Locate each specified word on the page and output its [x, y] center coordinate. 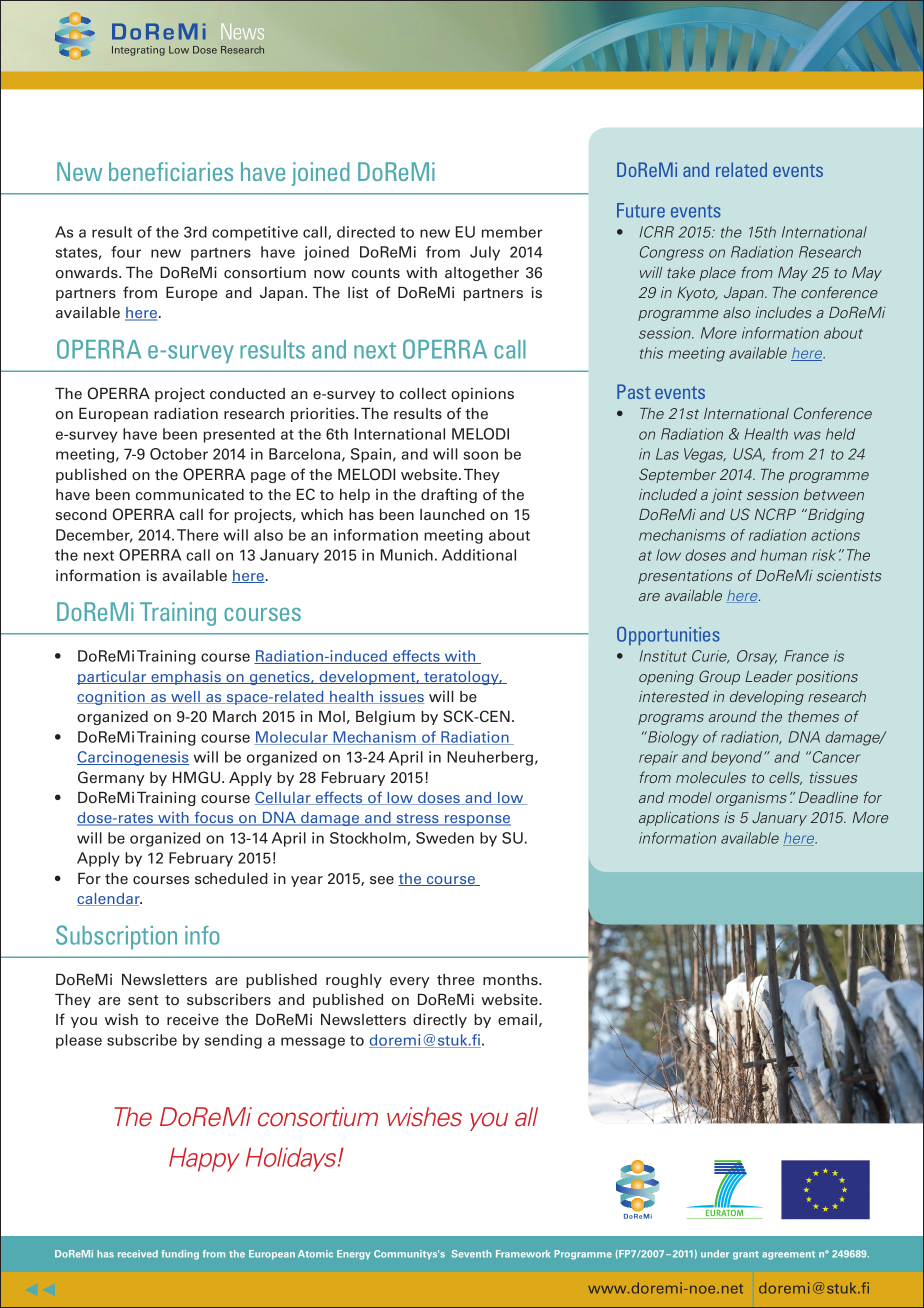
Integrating [138, 51]
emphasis [186, 678]
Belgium [385, 718]
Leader [769, 676]
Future [641, 210]
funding [180, 1255]
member [512, 232]
